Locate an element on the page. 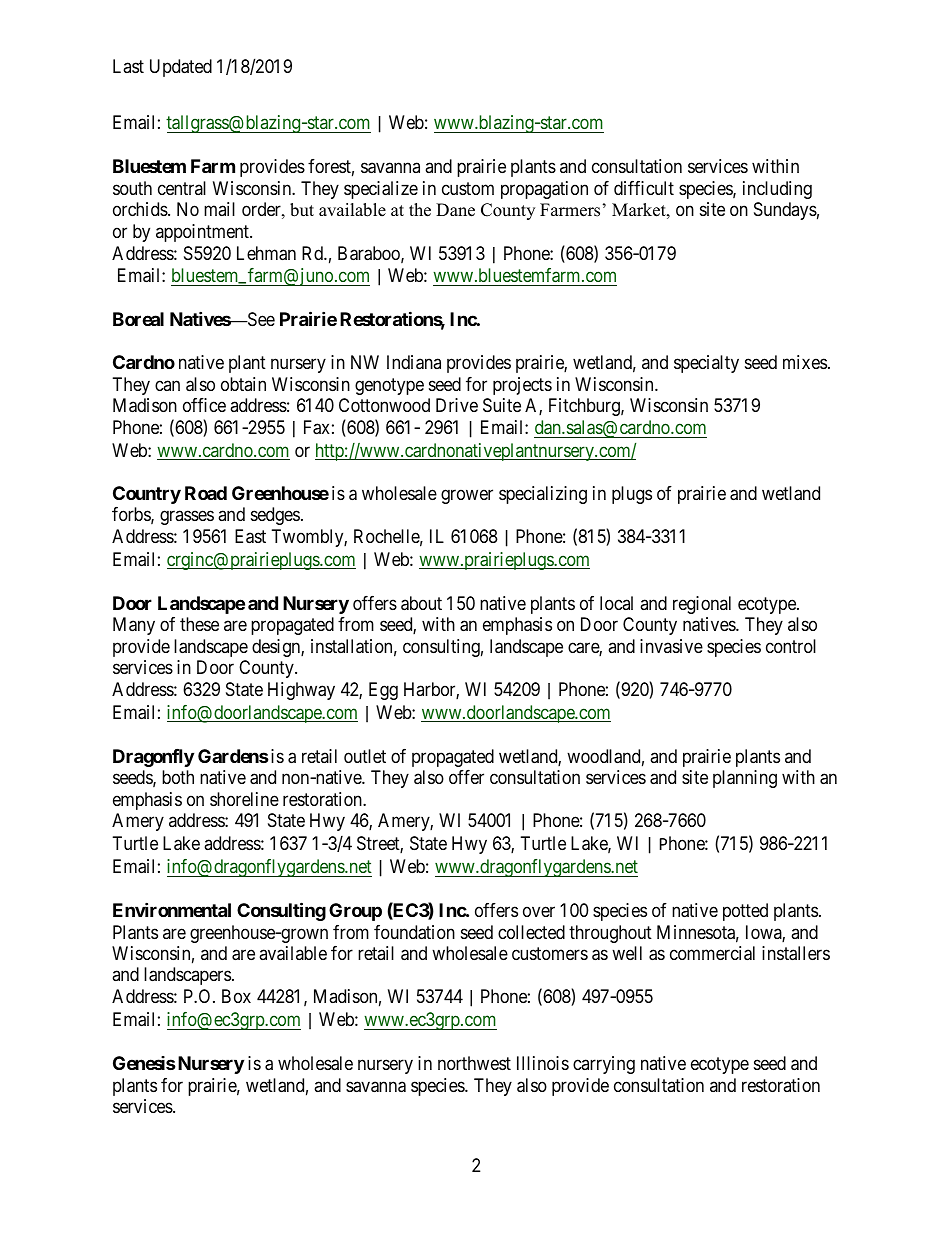  northwest is located at coordinates (474, 1063).
